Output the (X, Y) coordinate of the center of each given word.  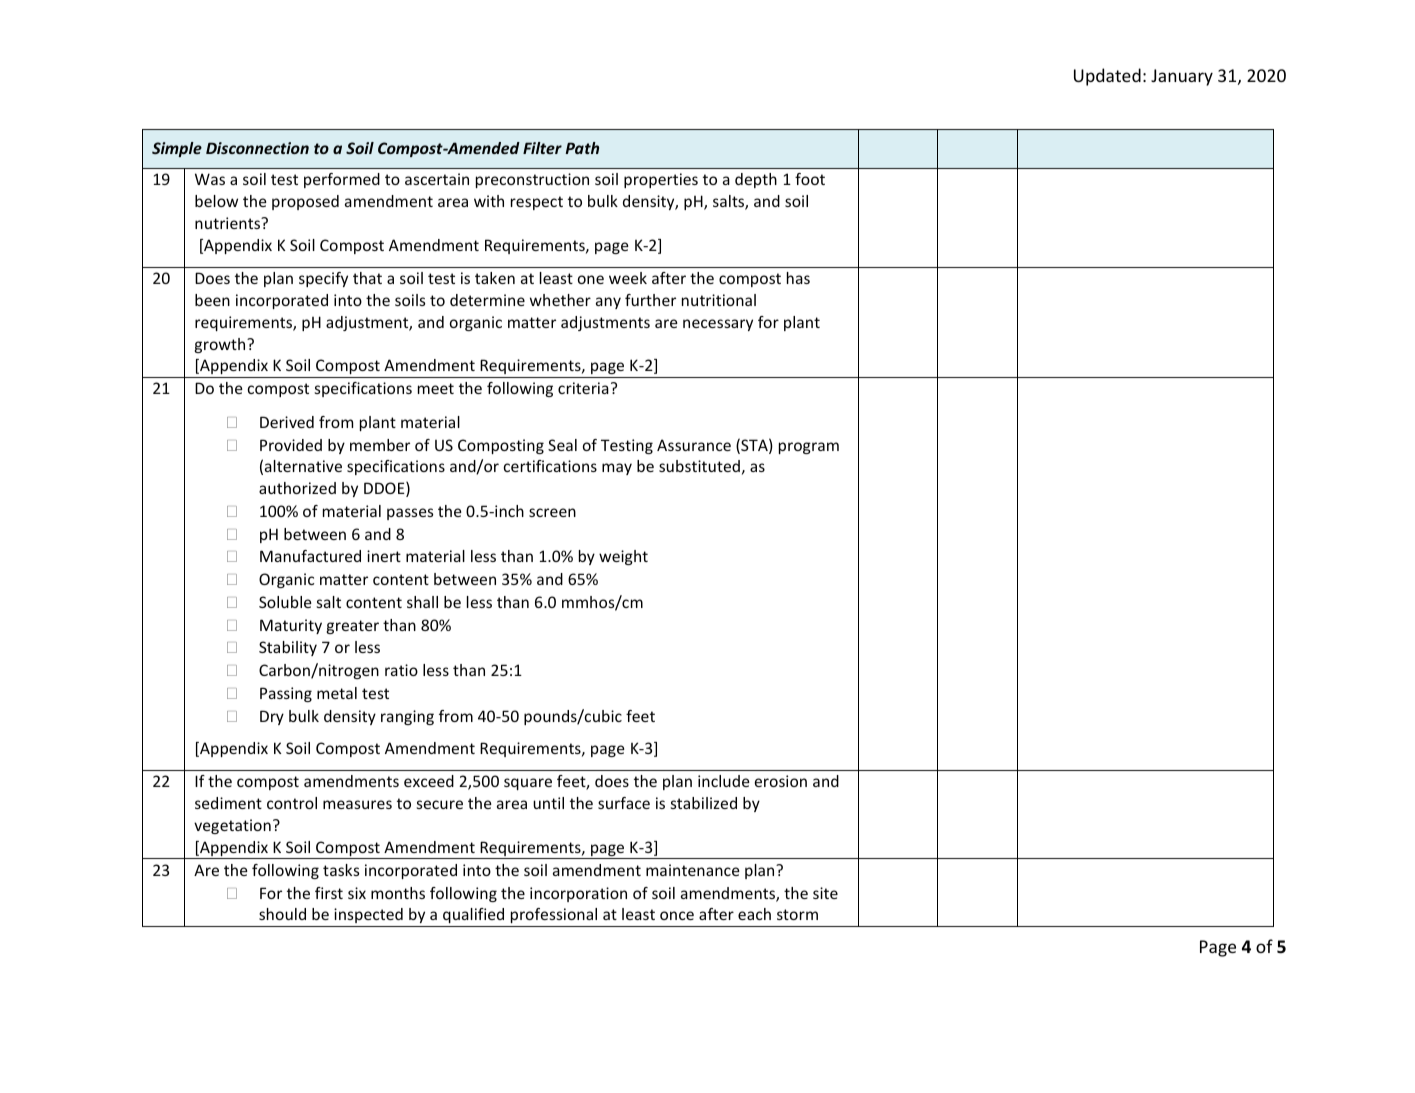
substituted (699, 466)
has (798, 278)
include (724, 781)
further (650, 300)
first (329, 893)
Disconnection (257, 148)
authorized (297, 488)
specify (323, 279)
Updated (1107, 77)
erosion (781, 781)
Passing (286, 694)
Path (582, 148)
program (809, 448)
